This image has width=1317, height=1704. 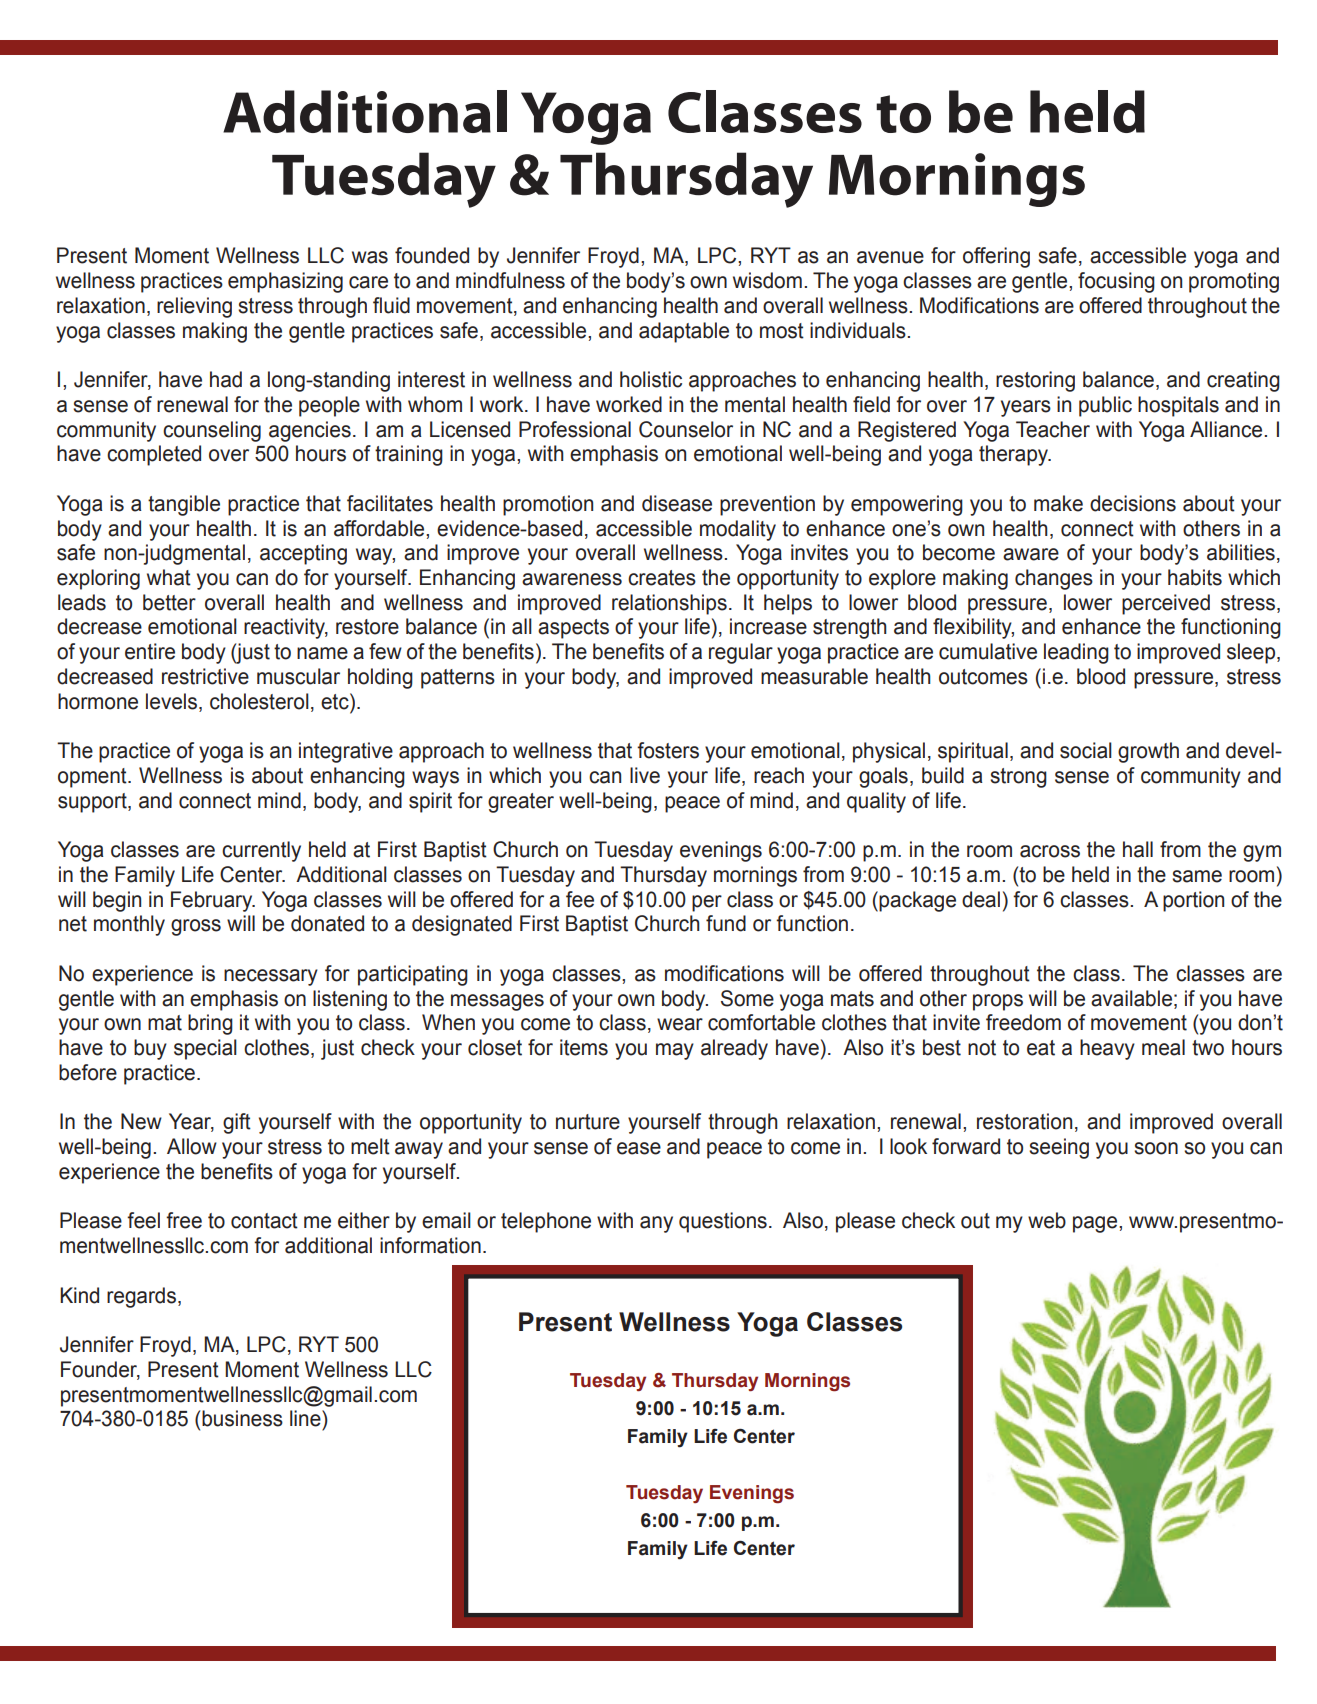 I want to click on business, so click(x=242, y=1418).
